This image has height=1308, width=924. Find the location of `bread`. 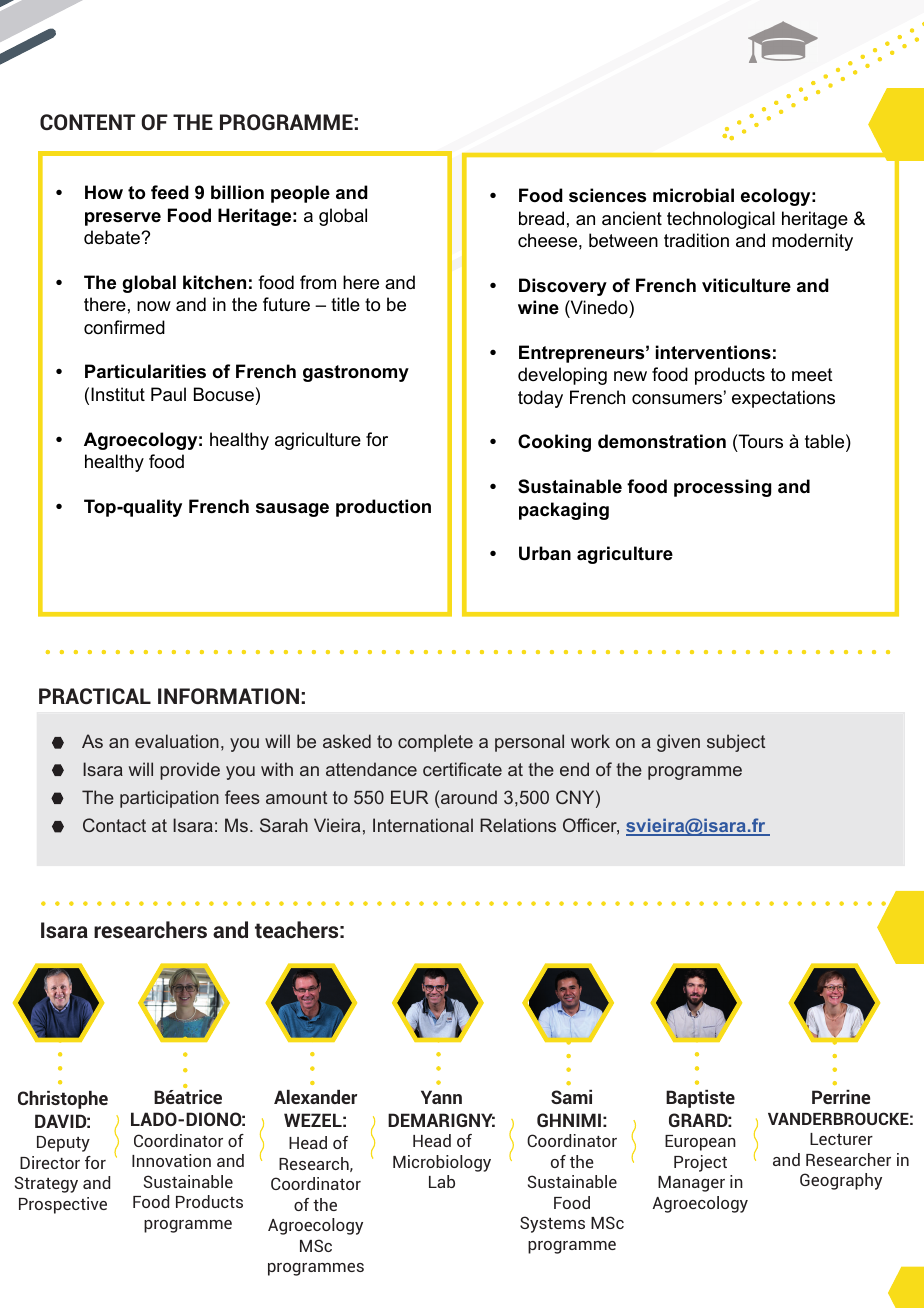

bread is located at coordinates (541, 218).
